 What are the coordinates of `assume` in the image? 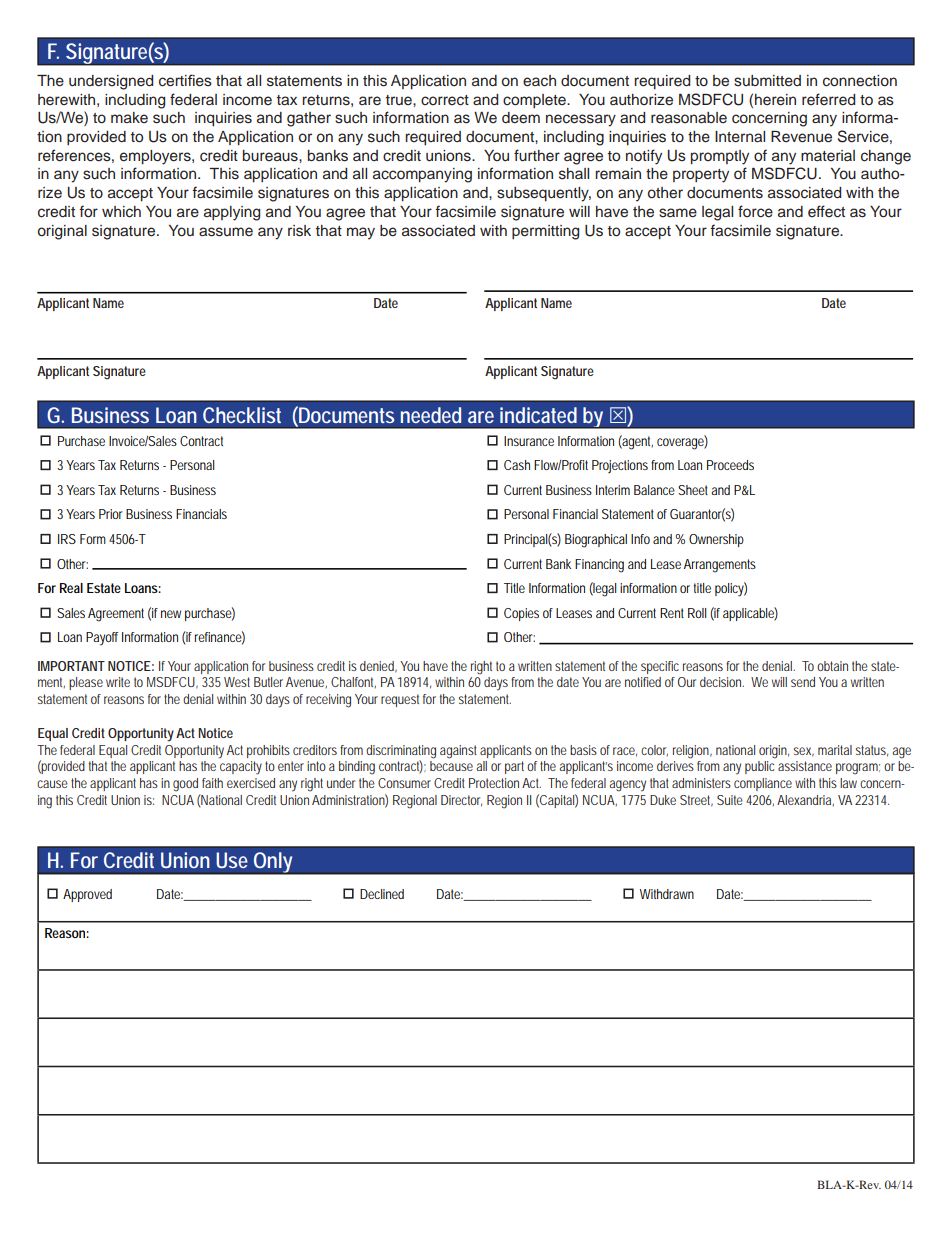 It's located at (226, 232).
